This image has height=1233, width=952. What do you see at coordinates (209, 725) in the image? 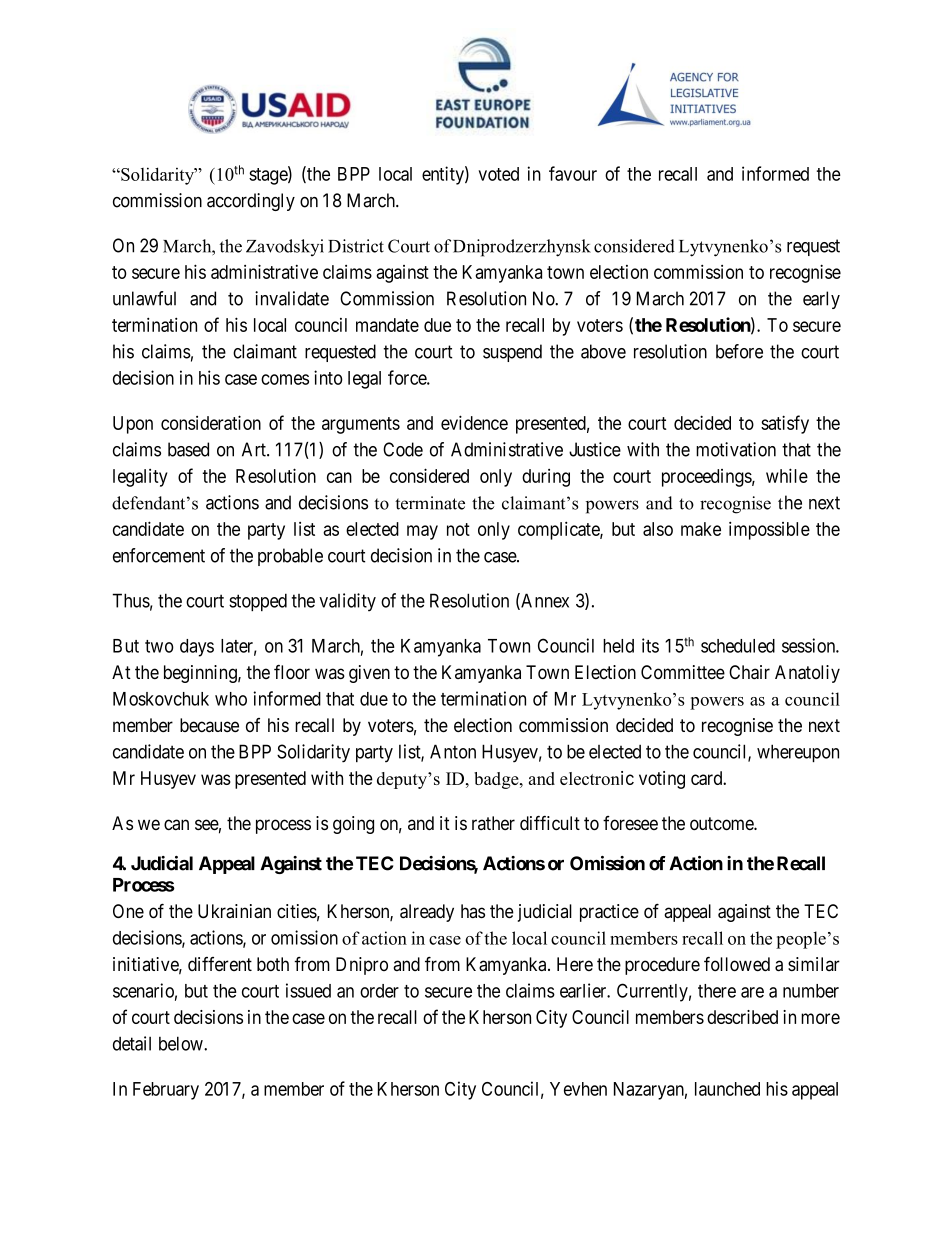
I see `because` at bounding box center [209, 725].
